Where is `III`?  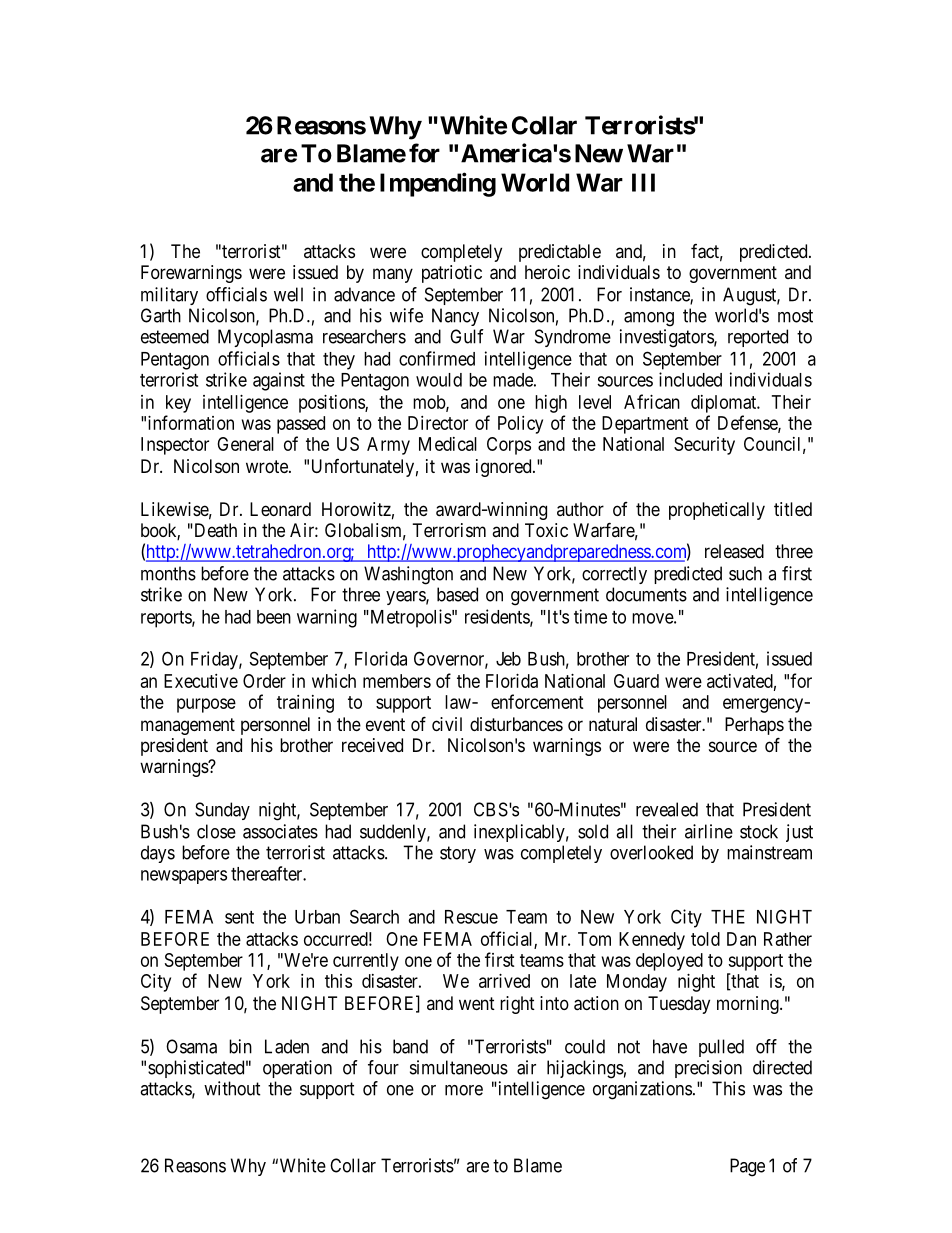 III is located at coordinates (643, 182).
